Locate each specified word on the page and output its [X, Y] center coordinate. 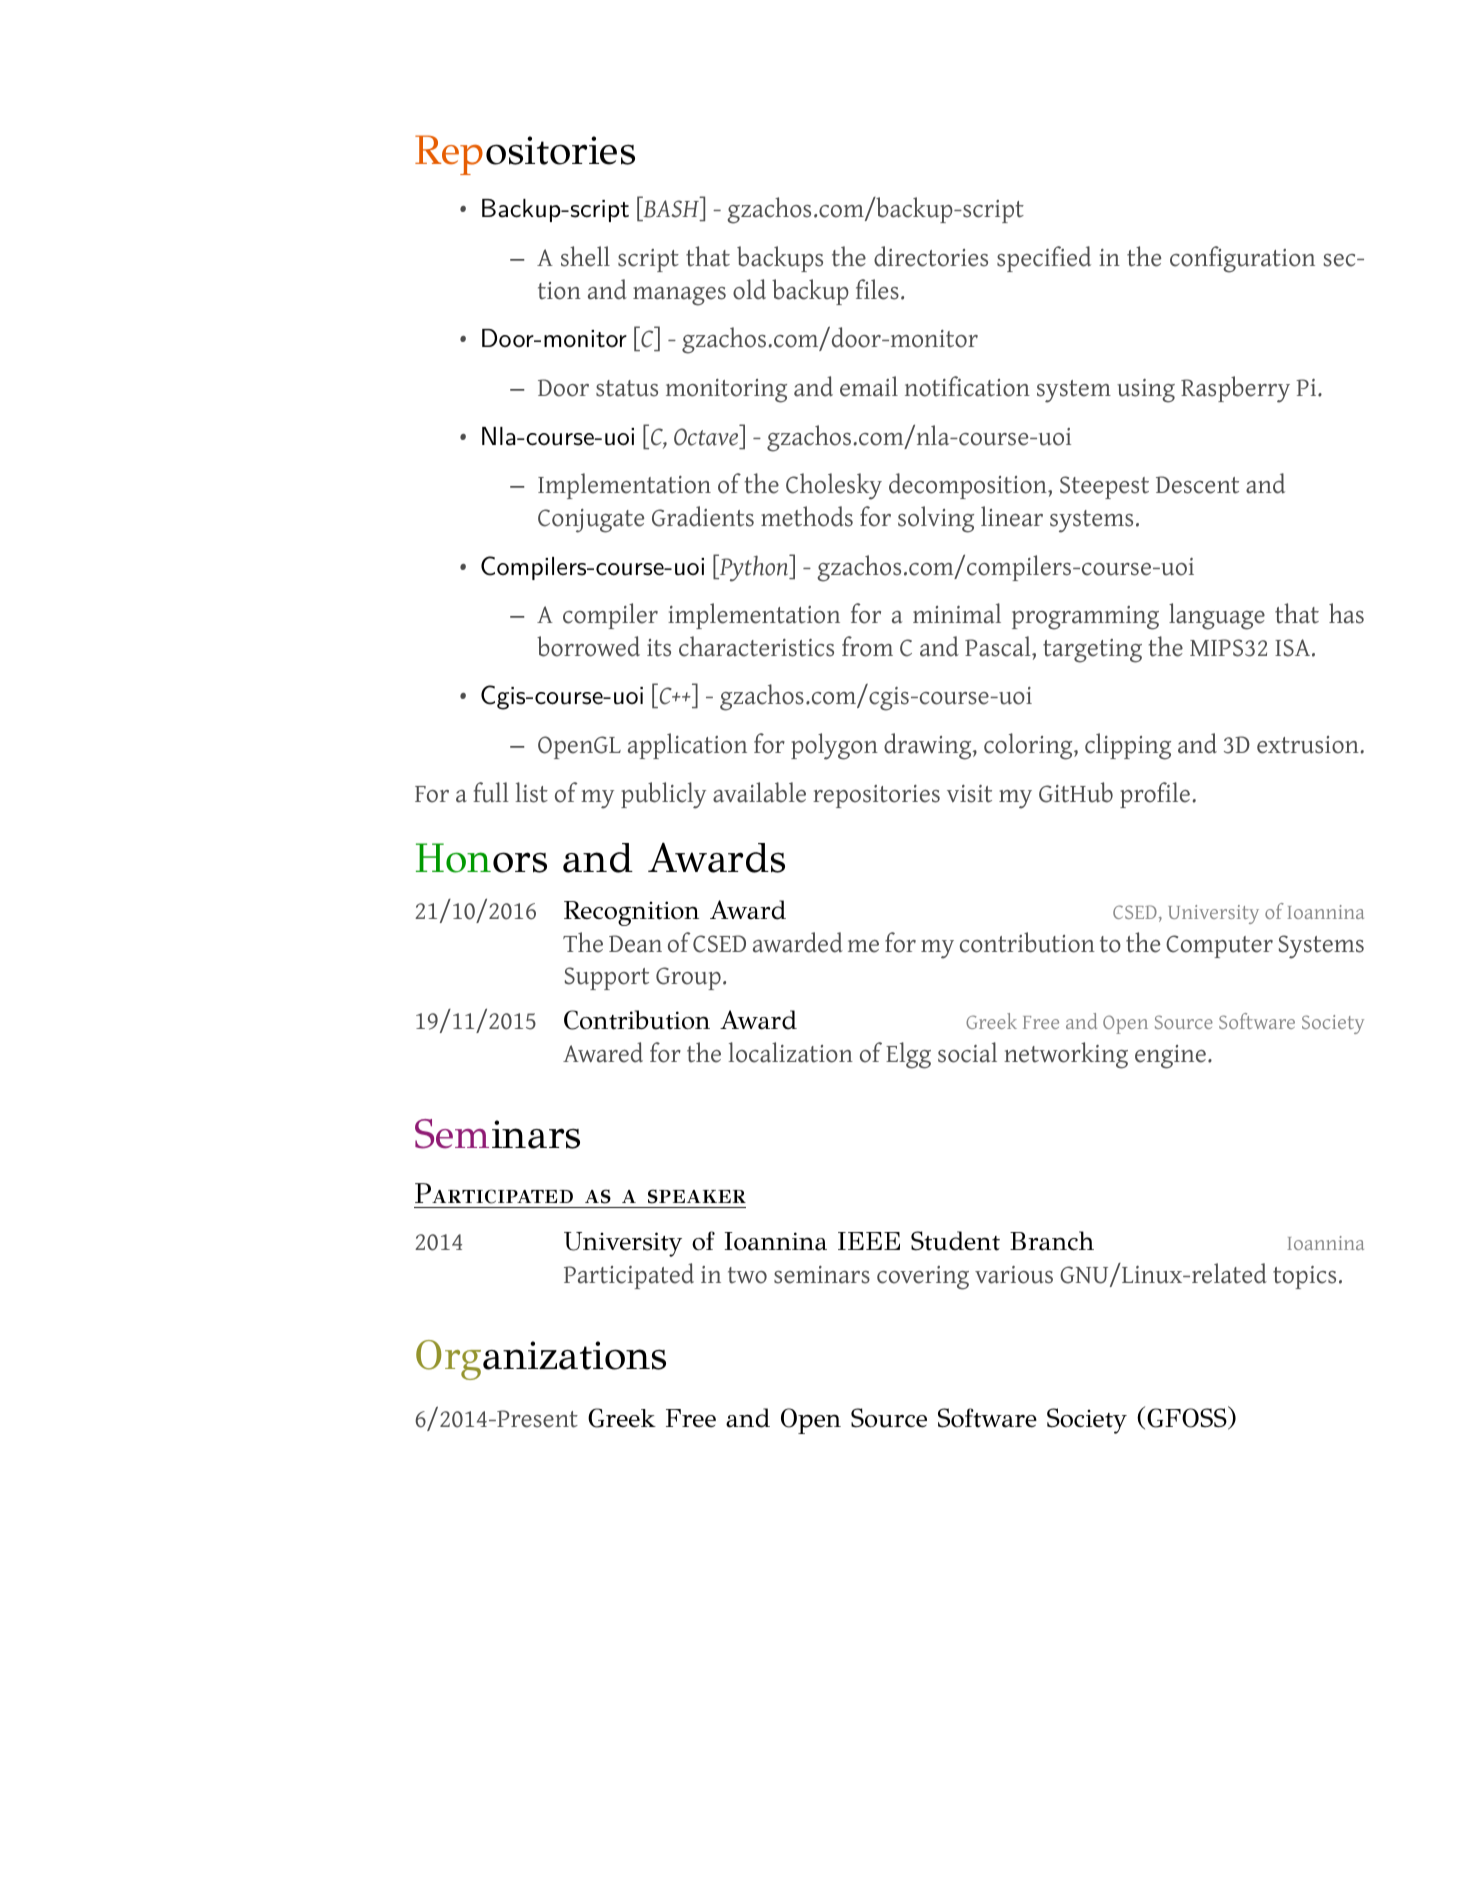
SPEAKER [697, 1196]
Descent [1197, 485]
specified [1044, 259]
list [531, 792]
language [1217, 616]
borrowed [588, 646]
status [627, 388]
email [869, 386]
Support [607, 978]
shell [585, 256]
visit [969, 794]
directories [931, 256]
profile [1155, 795]
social [967, 1052]
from [867, 646]
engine [1170, 1057]
